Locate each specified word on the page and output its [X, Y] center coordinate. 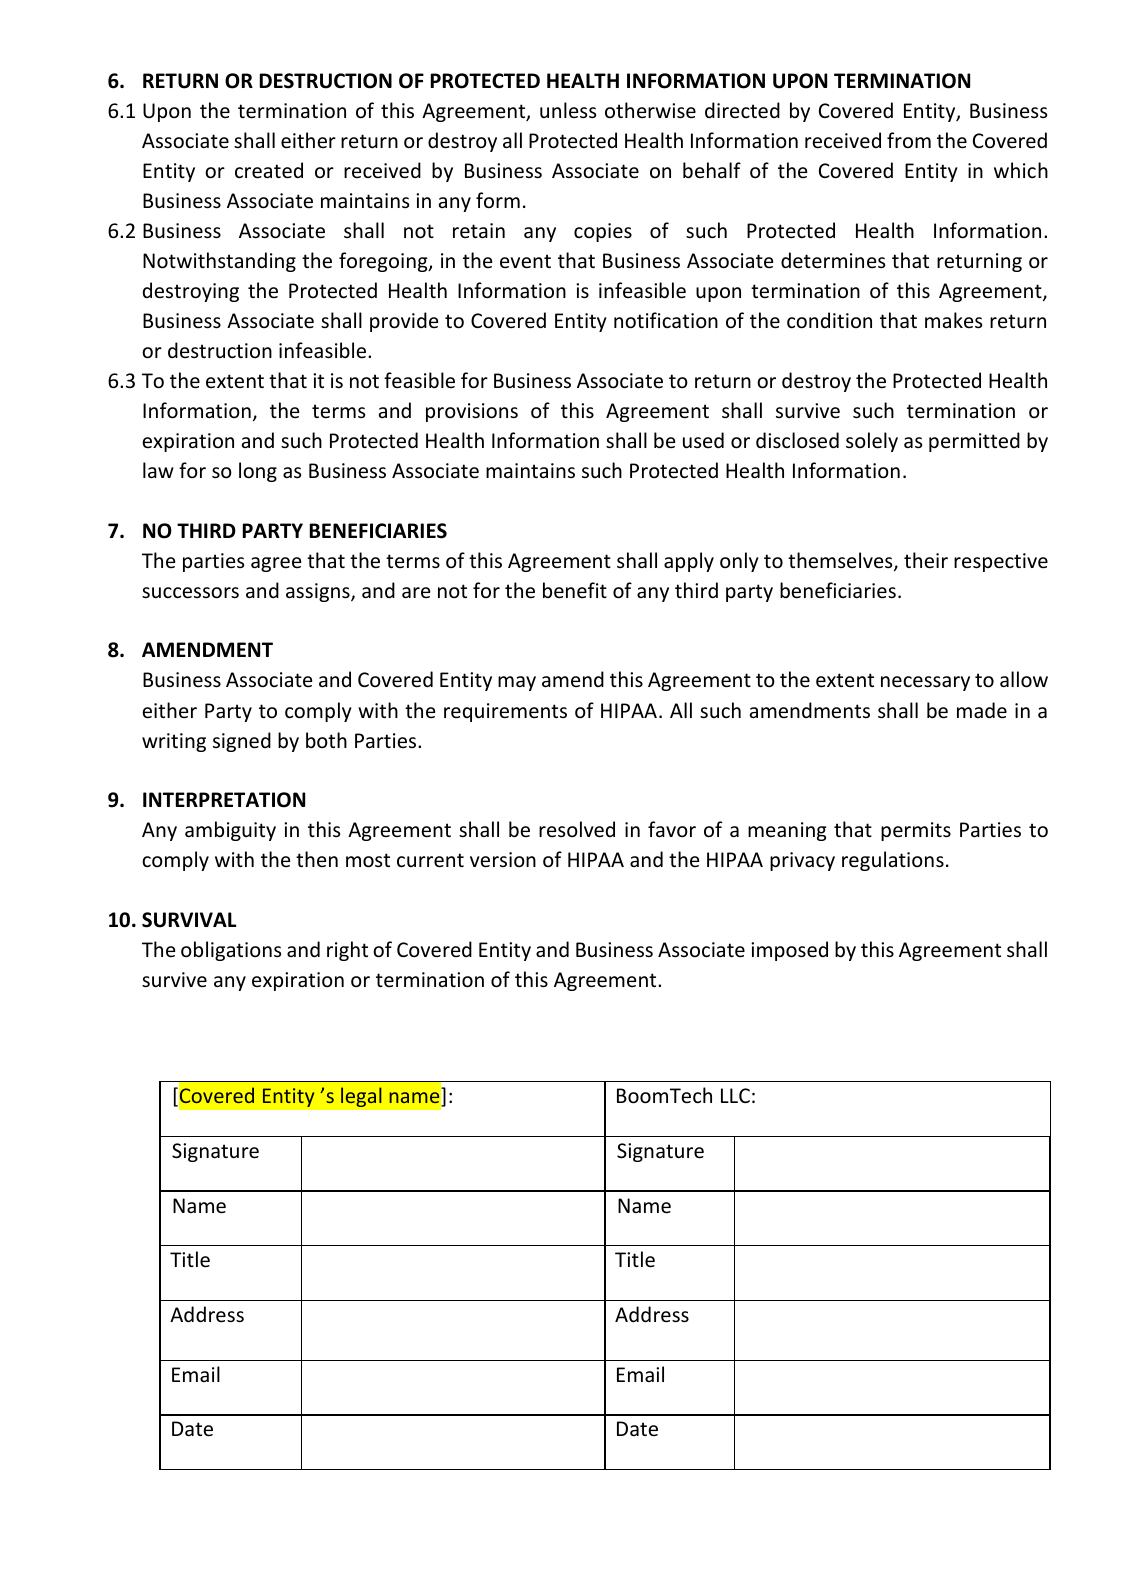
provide [404, 322]
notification [666, 320]
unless [568, 110]
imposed [789, 951]
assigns [319, 592]
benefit [575, 590]
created [269, 170]
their [926, 560]
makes [953, 320]
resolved [577, 829]
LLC [735, 1095]
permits [916, 831]
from [909, 140]
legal [361, 1097]
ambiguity [230, 831]
